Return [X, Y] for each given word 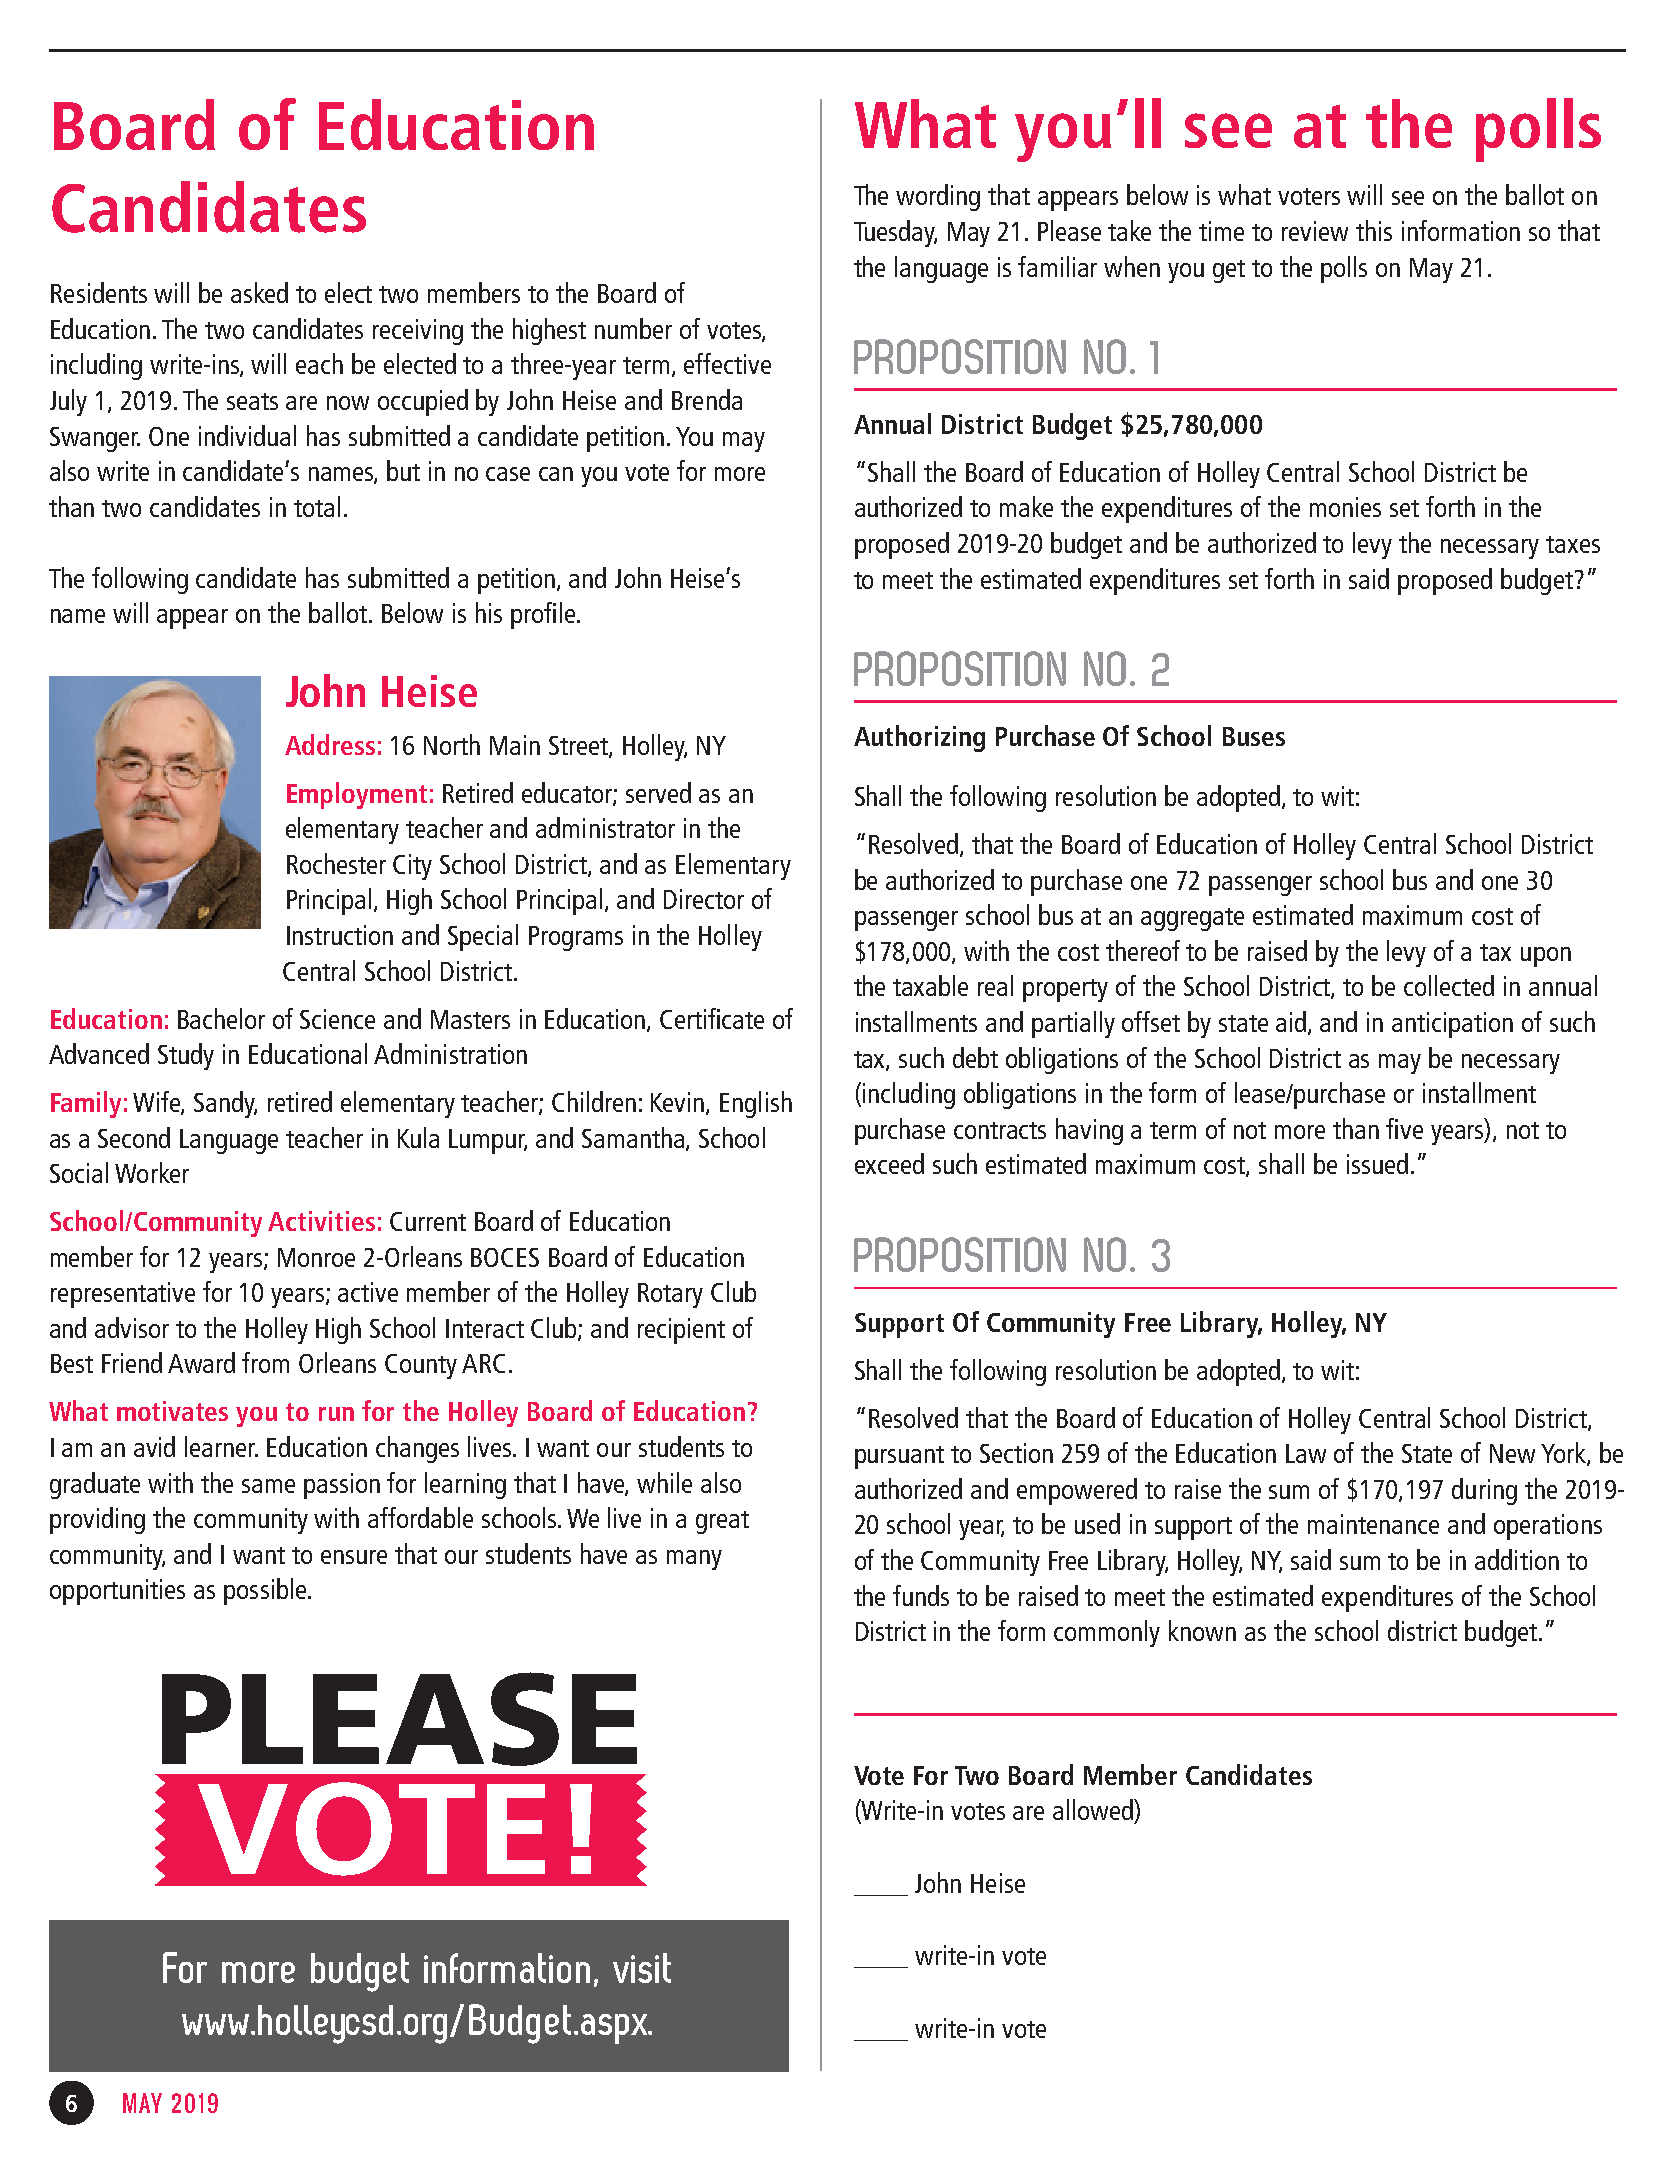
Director [704, 899]
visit [642, 1968]
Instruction [340, 935]
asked [259, 292]
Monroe [316, 1257]
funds [921, 1595]
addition [1517, 1559]
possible [266, 1591]
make [1026, 506]
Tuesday [895, 233]
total [317, 506]
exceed [889, 1163]
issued [1377, 1163]
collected [1449, 985]
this [1374, 230]
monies [1345, 507]
